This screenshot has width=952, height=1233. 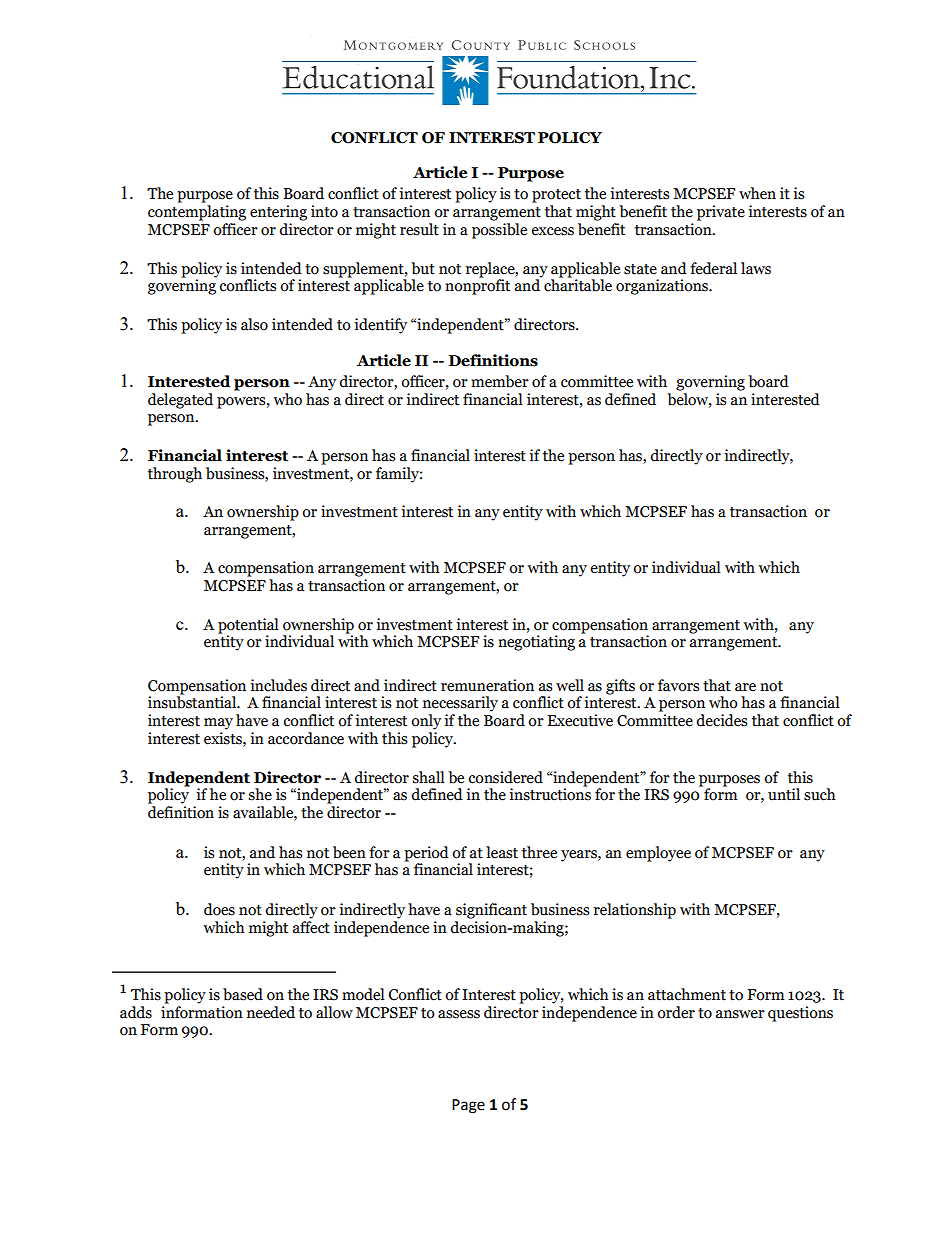 What do you see at coordinates (197, 213) in the screenshot?
I see `contemplating` at bounding box center [197, 213].
